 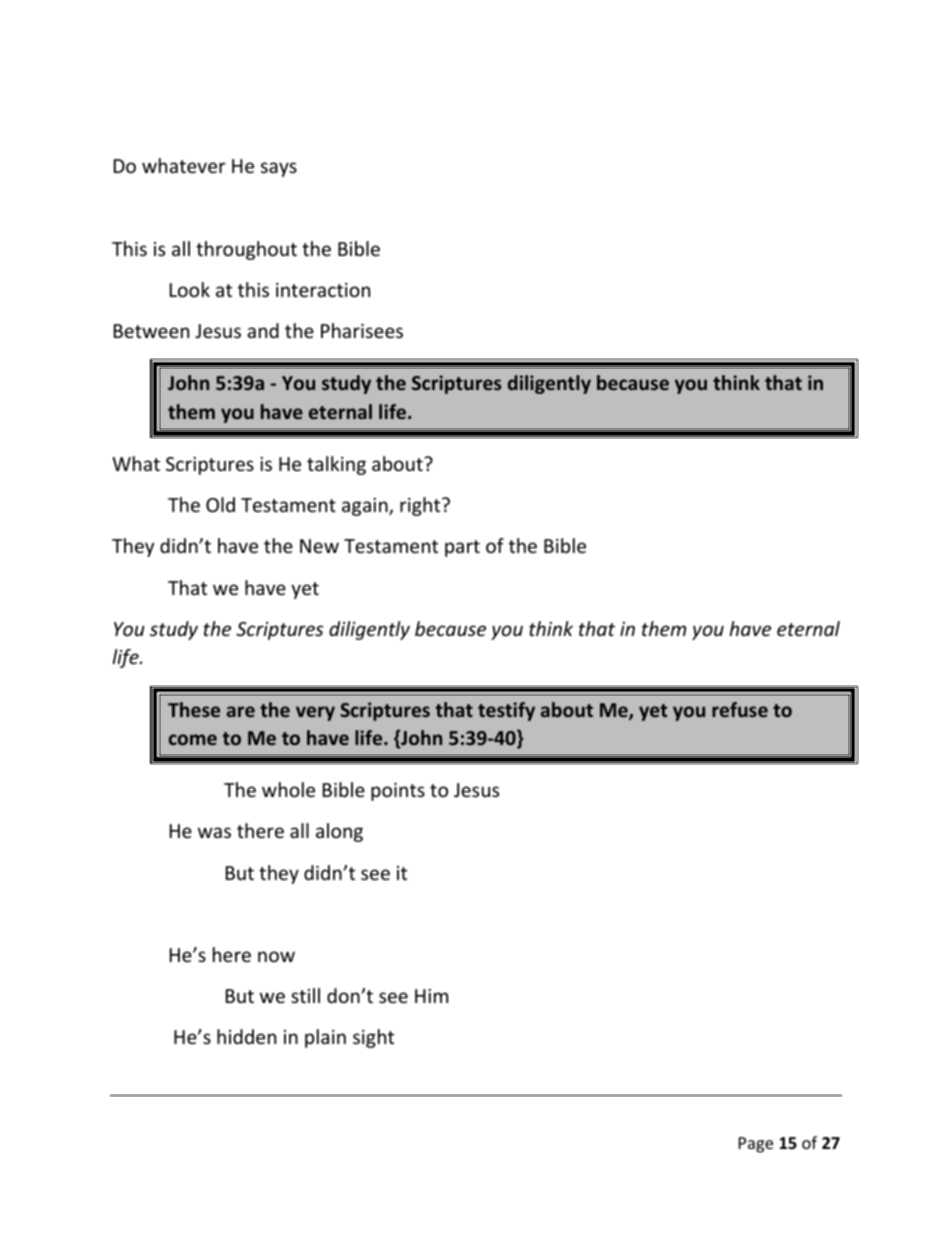 I want to click on interaction, so click(x=323, y=290).
